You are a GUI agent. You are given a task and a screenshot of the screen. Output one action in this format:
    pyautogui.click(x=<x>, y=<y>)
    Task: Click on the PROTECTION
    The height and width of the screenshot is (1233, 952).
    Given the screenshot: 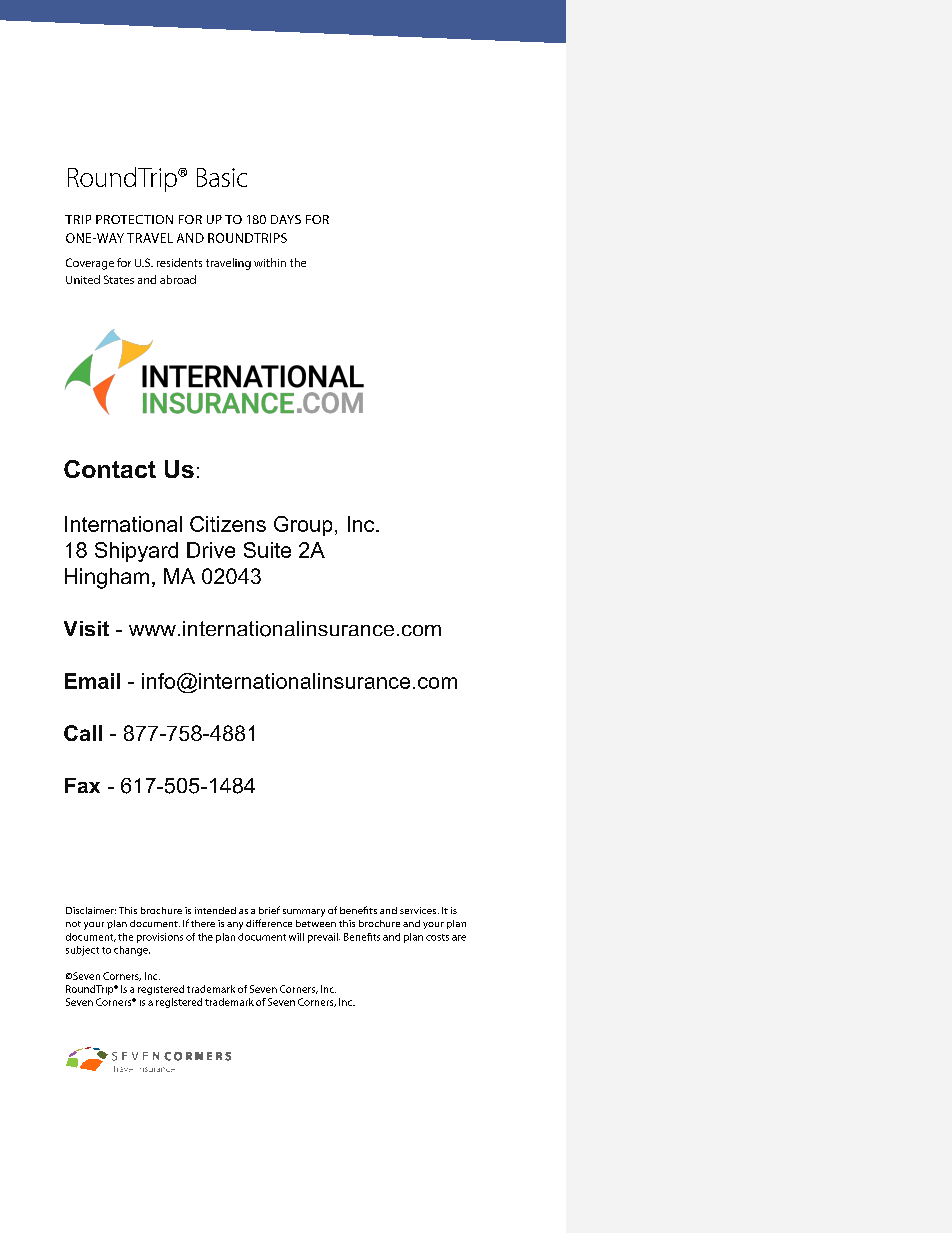 What is the action you would take?
    pyautogui.click(x=134, y=219)
